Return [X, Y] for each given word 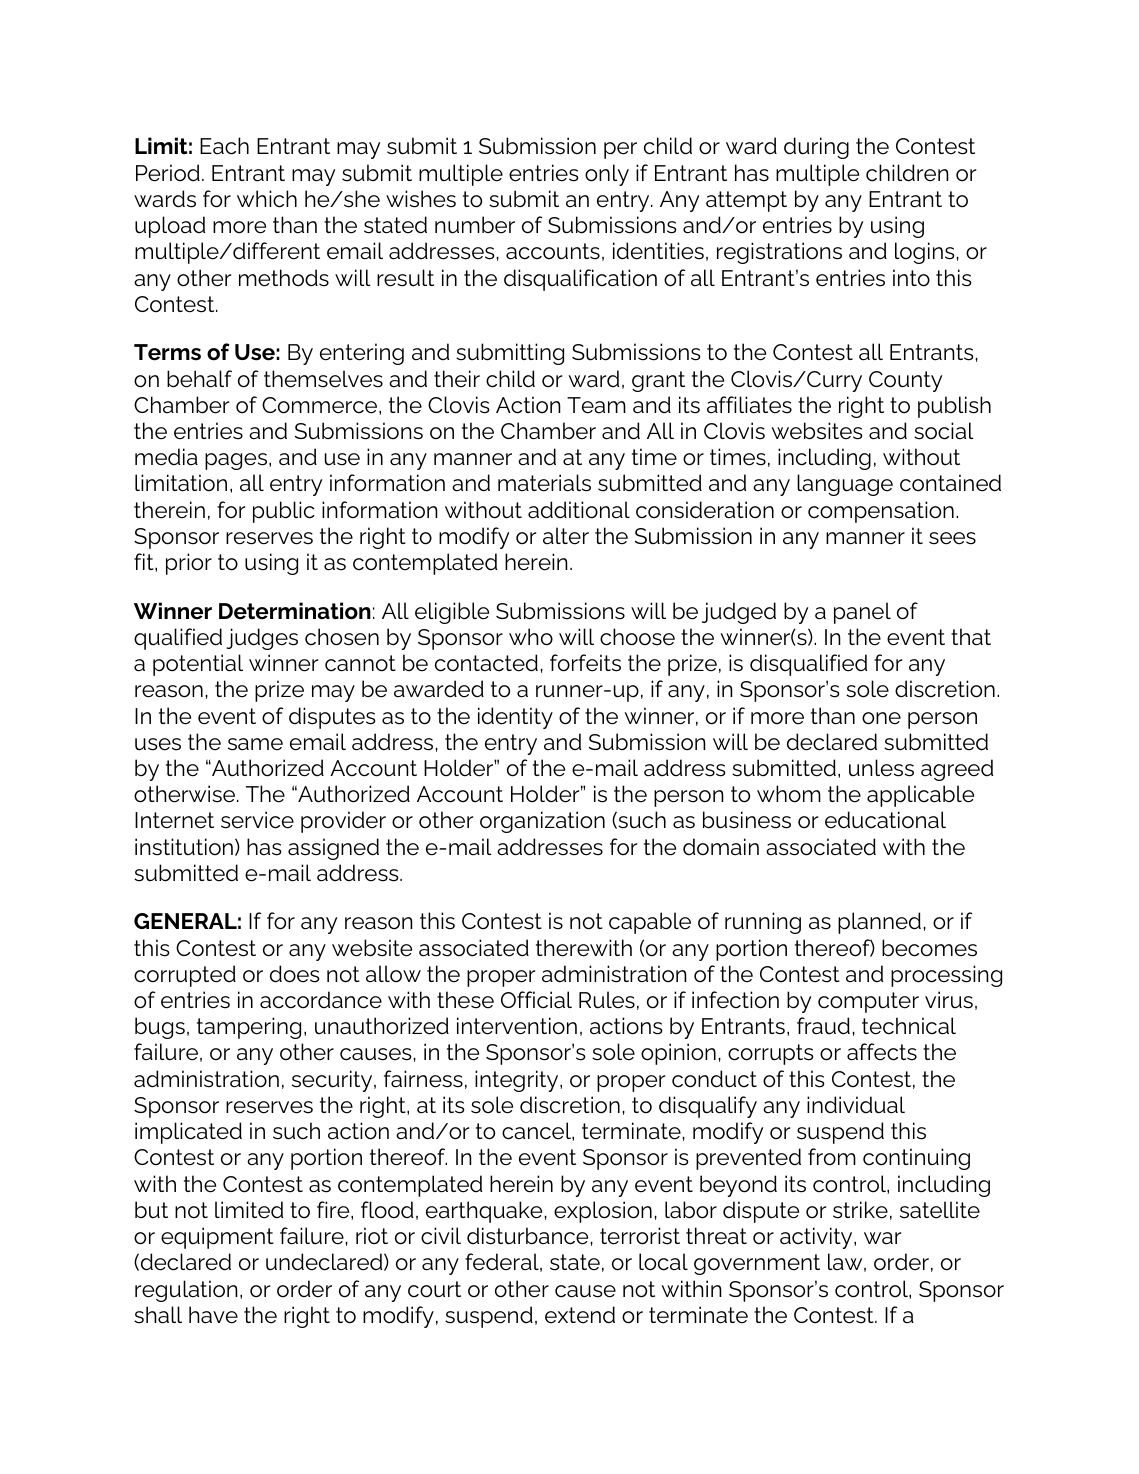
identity [515, 718]
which [267, 199]
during [816, 148]
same [255, 744]
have [213, 1315]
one [881, 718]
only [607, 175]
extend [580, 1315]
